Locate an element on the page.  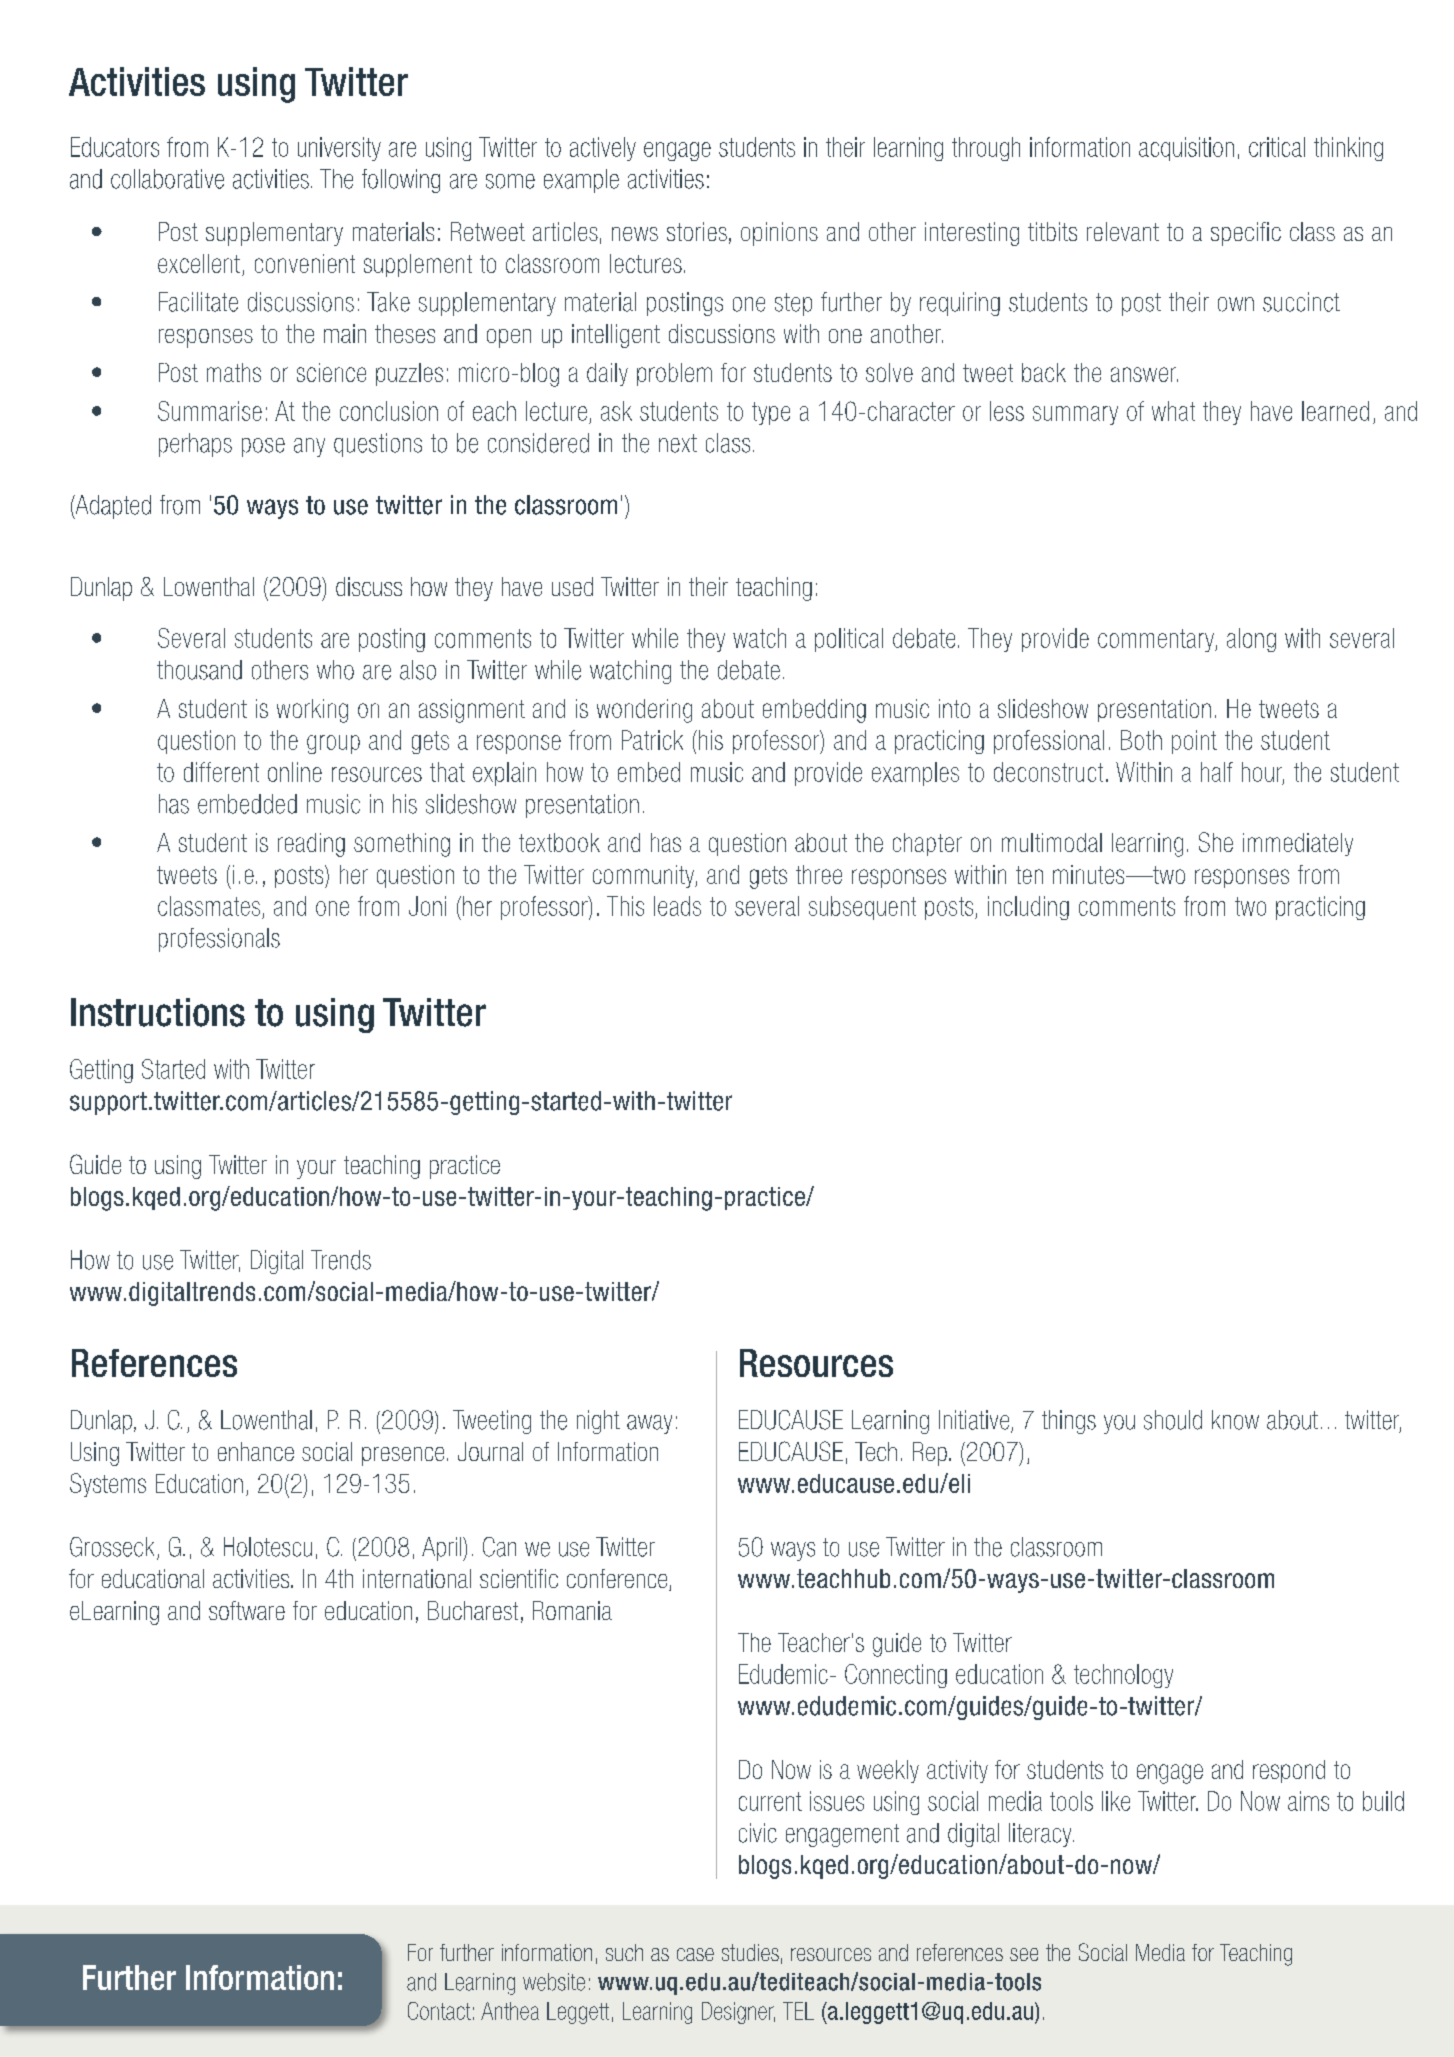
Patrick is located at coordinates (652, 740).
